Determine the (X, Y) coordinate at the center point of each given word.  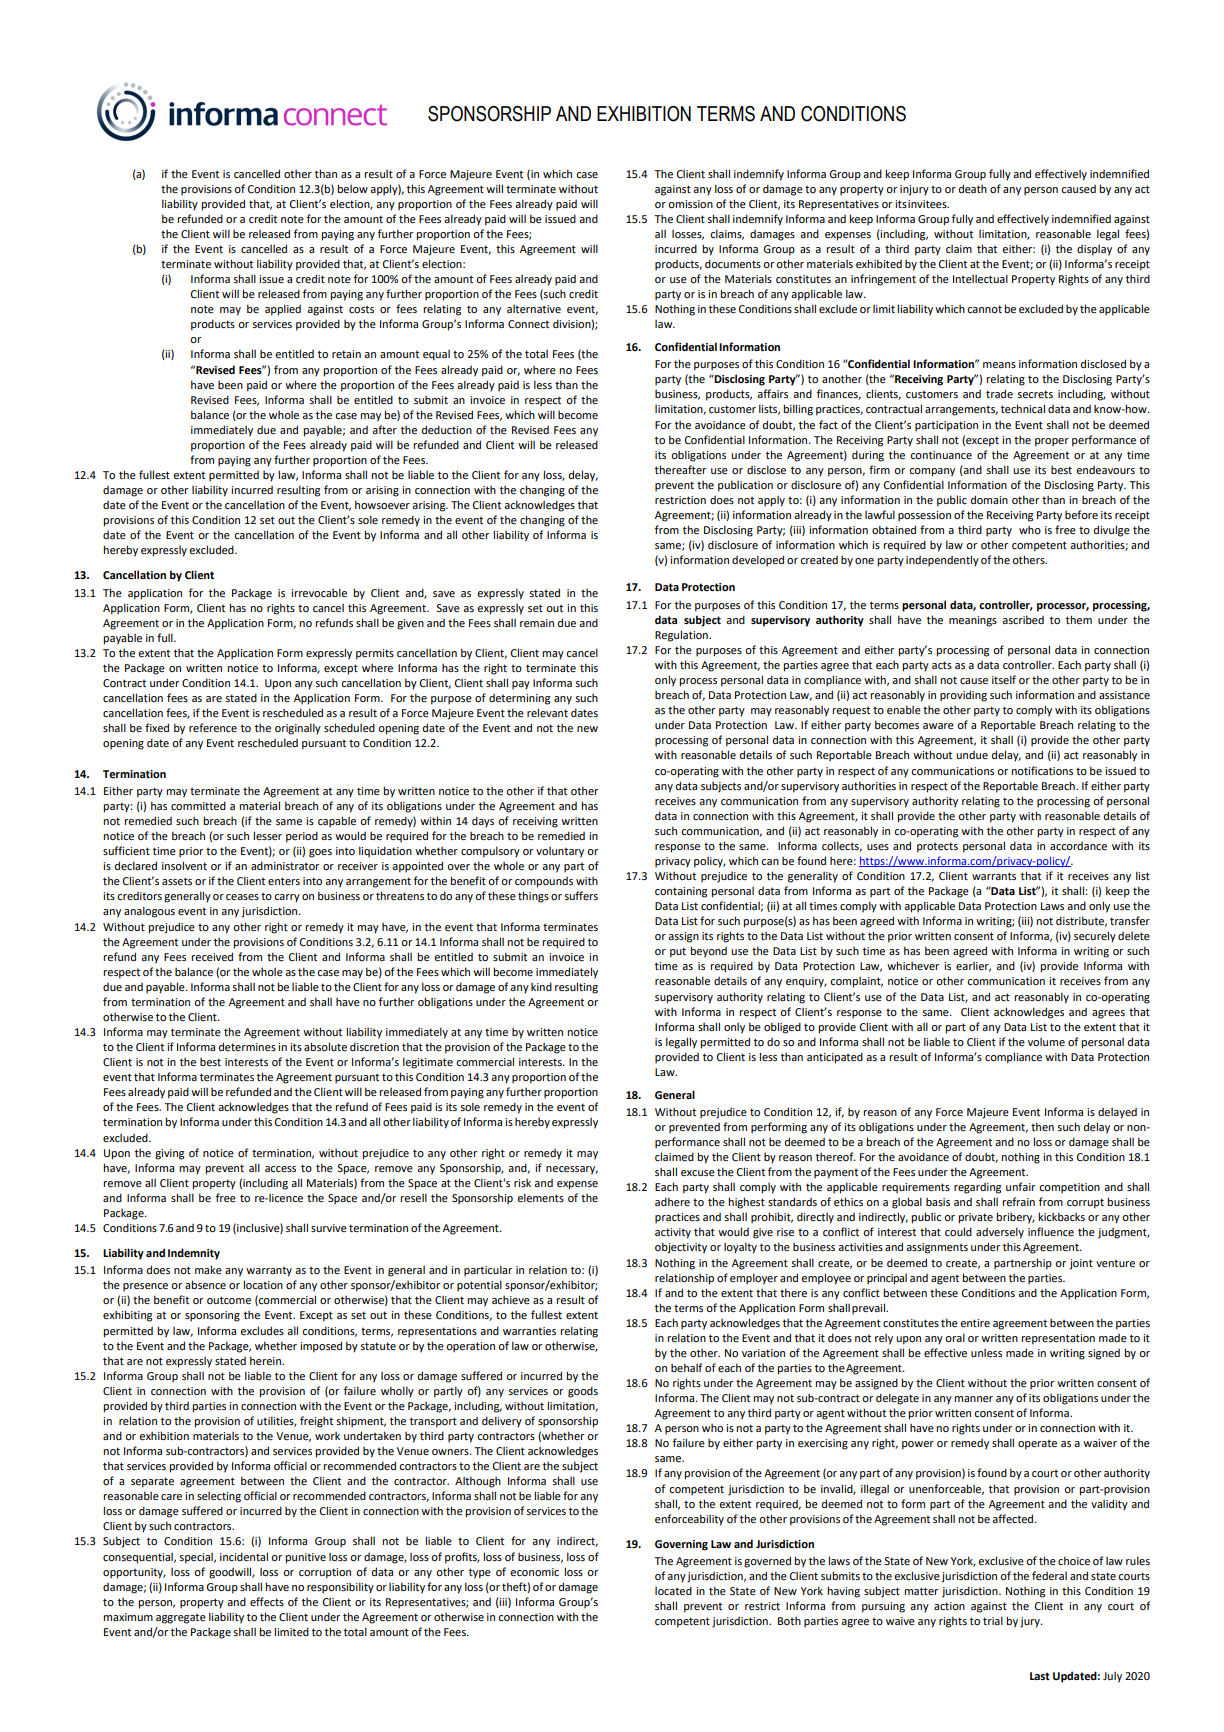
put (678, 952)
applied (283, 310)
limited (291, 1631)
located (673, 1590)
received (212, 956)
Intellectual (980, 278)
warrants (994, 876)
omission (690, 204)
